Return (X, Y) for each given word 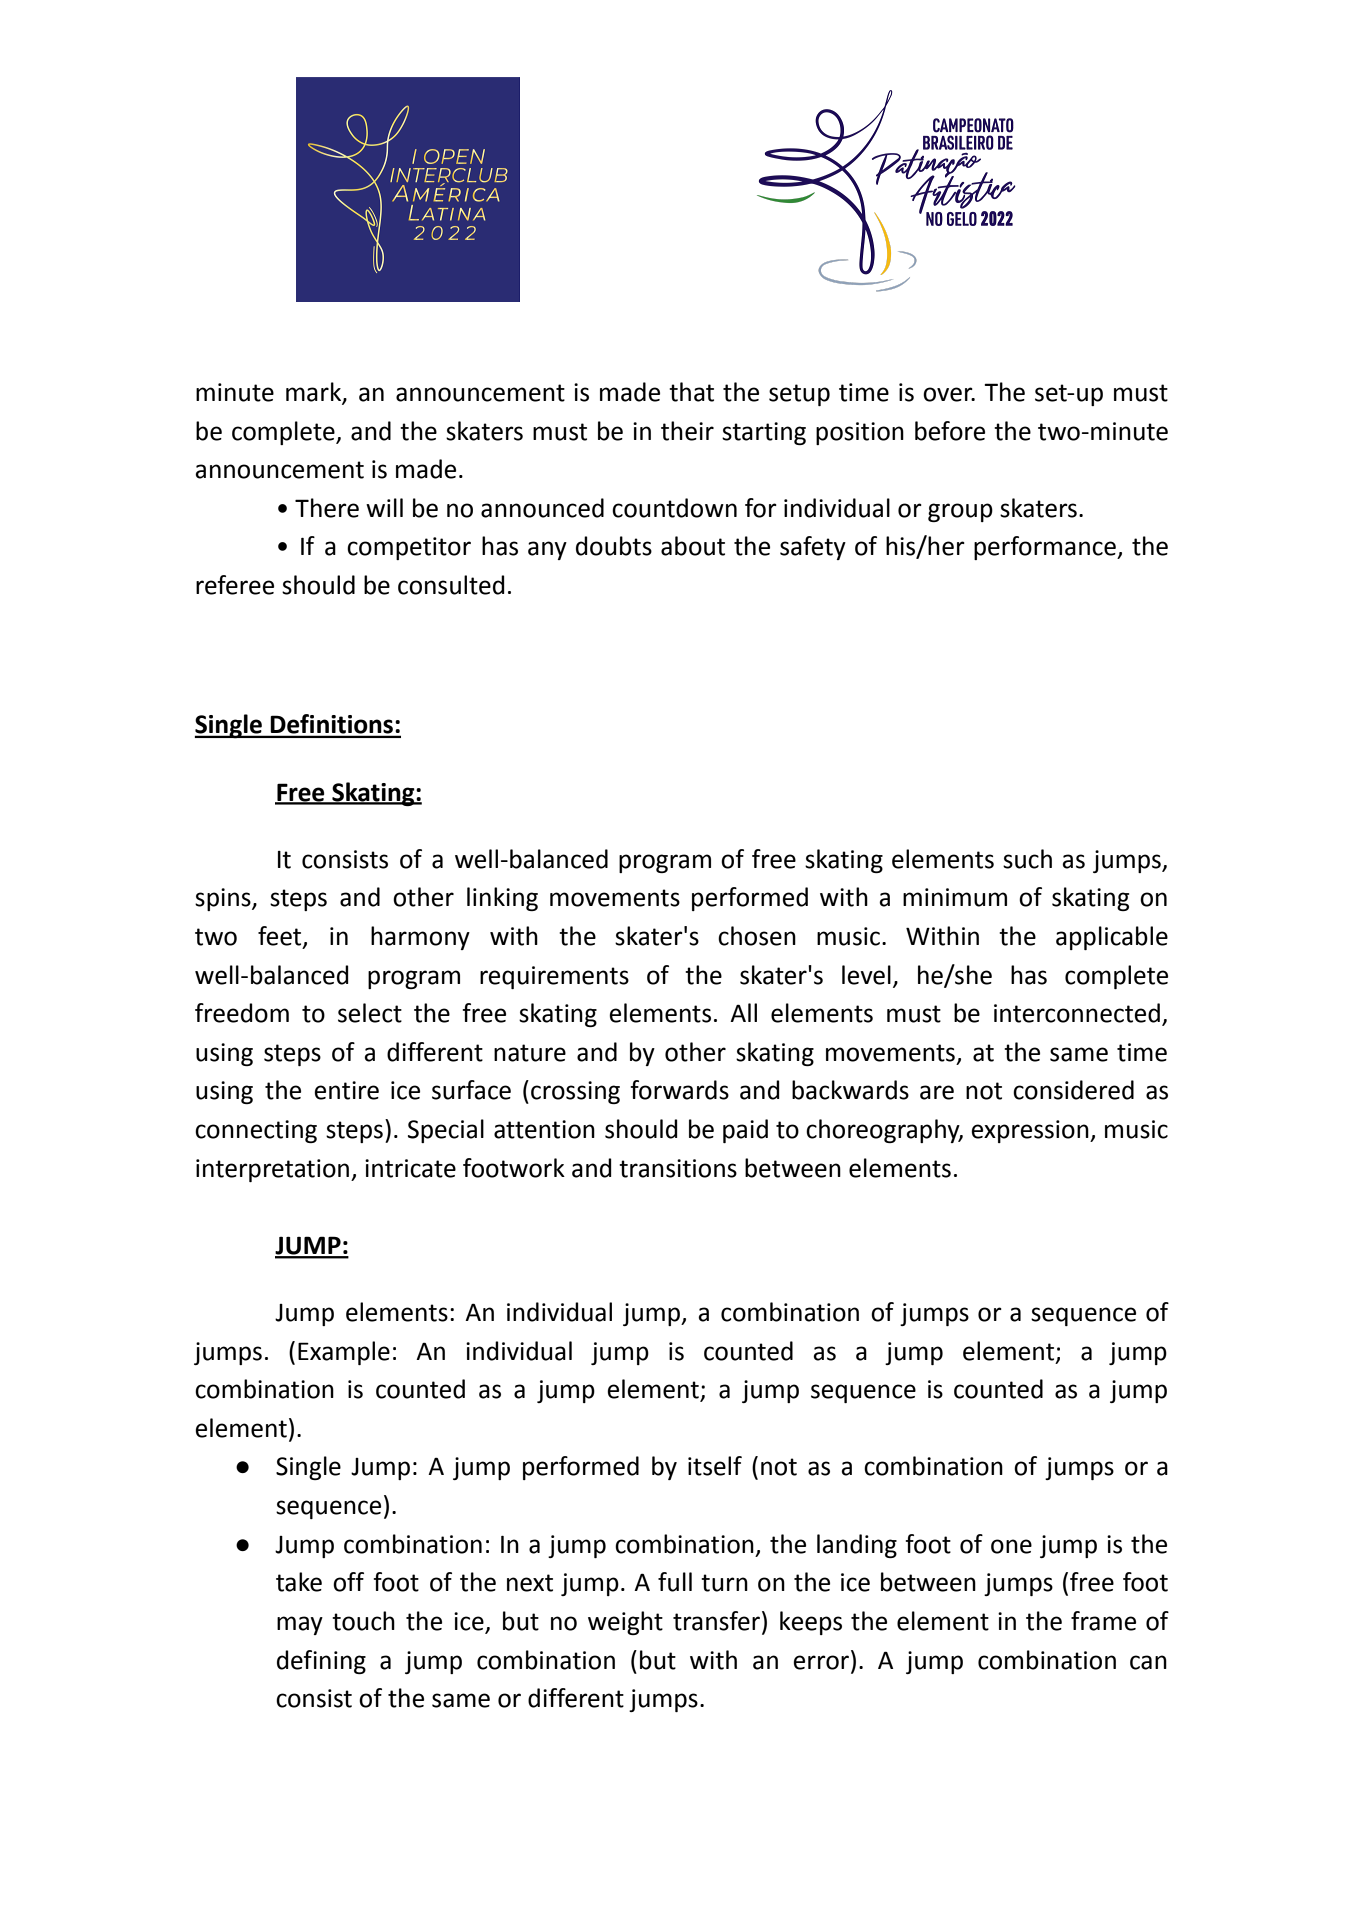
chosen (757, 936)
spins (224, 899)
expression (1031, 1131)
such (1027, 859)
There (327, 508)
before (950, 431)
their (687, 431)
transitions (678, 1168)
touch (363, 1621)
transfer (716, 1621)
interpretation (274, 1170)
